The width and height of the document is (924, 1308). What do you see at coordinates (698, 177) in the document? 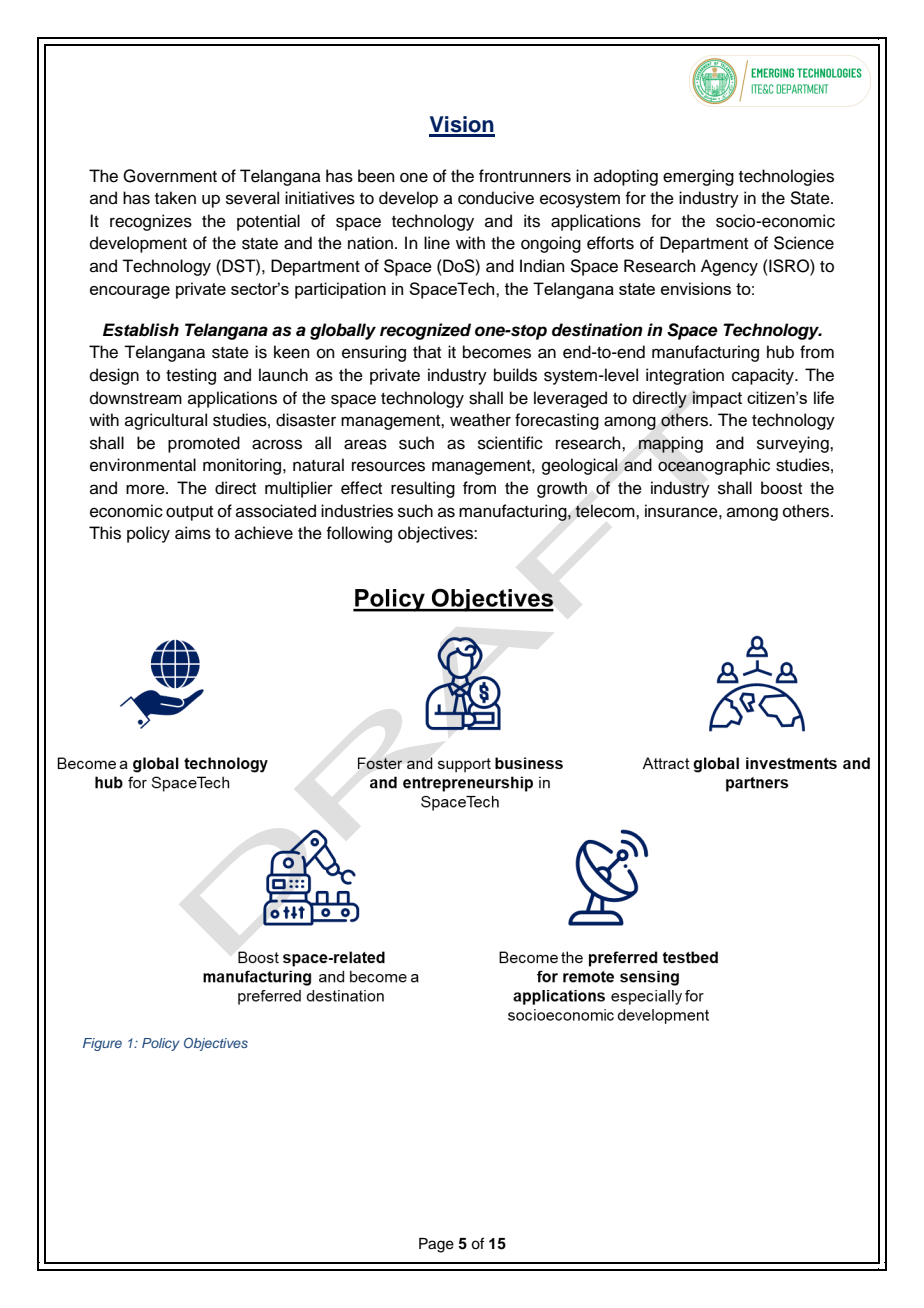
I see `emerging` at bounding box center [698, 177].
